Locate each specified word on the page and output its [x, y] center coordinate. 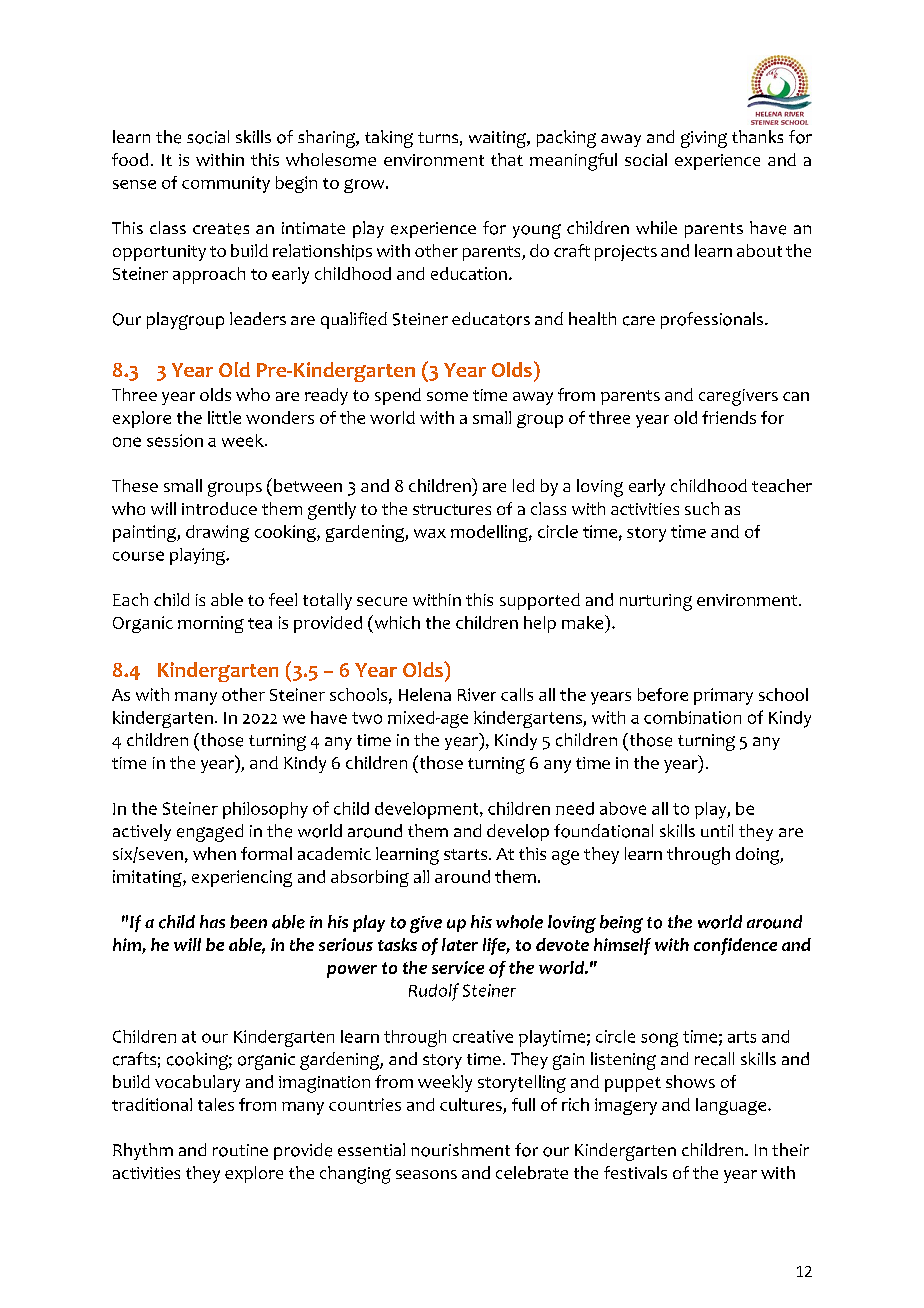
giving [704, 139]
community [226, 184]
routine [240, 1150]
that [507, 159]
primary [723, 696]
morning [211, 624]
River [477, 694]
